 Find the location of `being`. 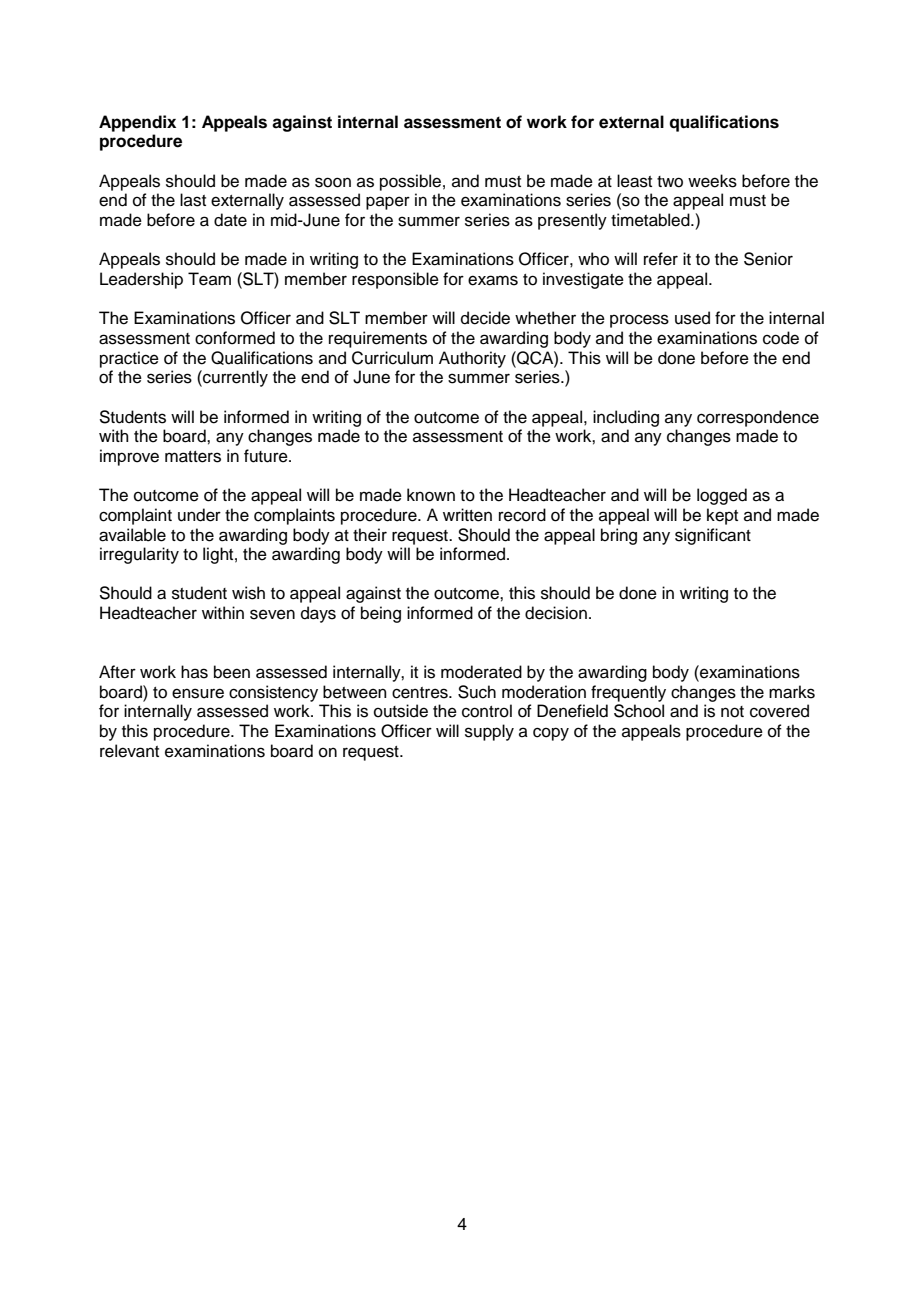

being is located at coordinates (381, 614).
